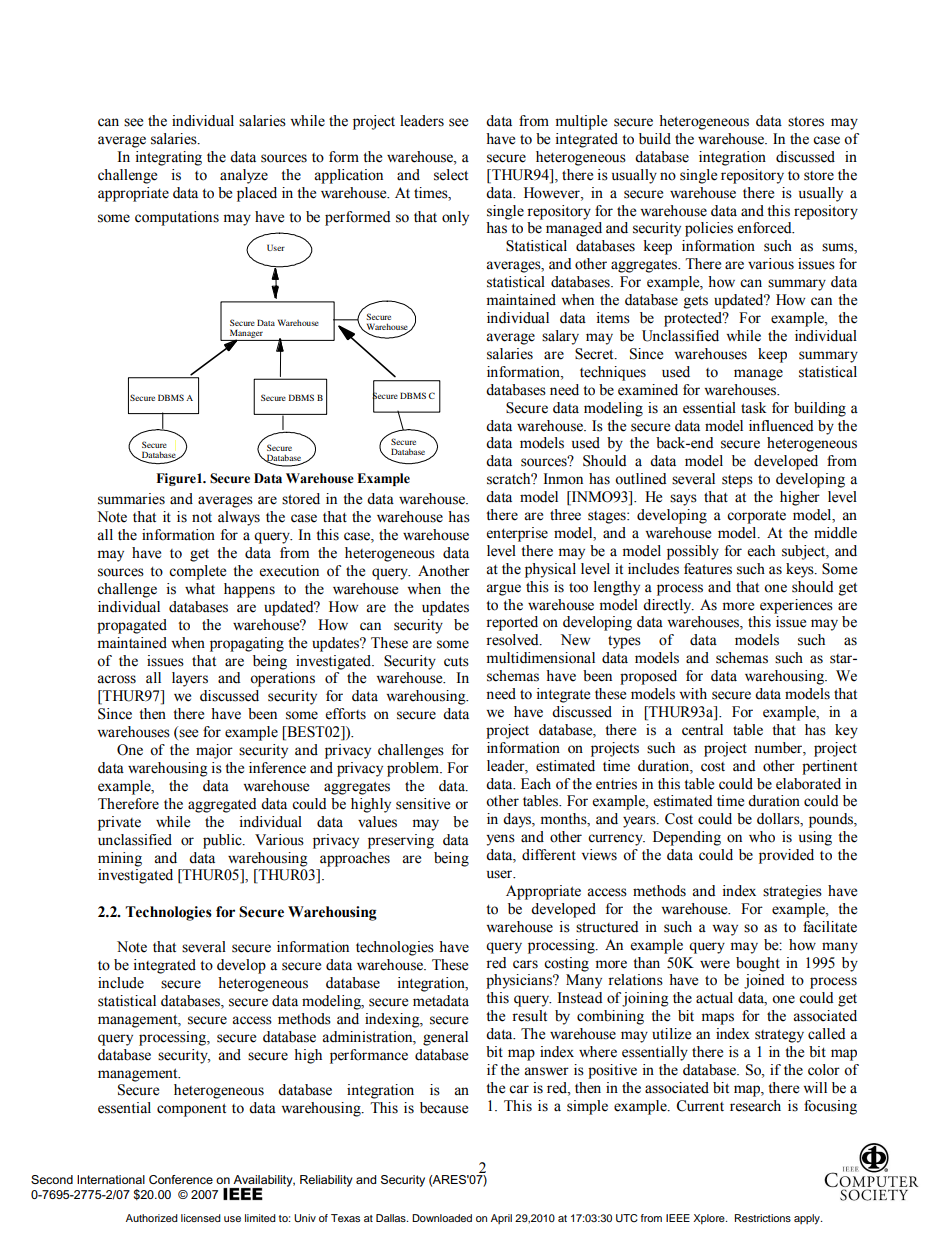 Image resolution: width=952 pixels, height=1233 pixels. Describe the element at coordinates (693, 693) in the image. I see `with` at that location.
